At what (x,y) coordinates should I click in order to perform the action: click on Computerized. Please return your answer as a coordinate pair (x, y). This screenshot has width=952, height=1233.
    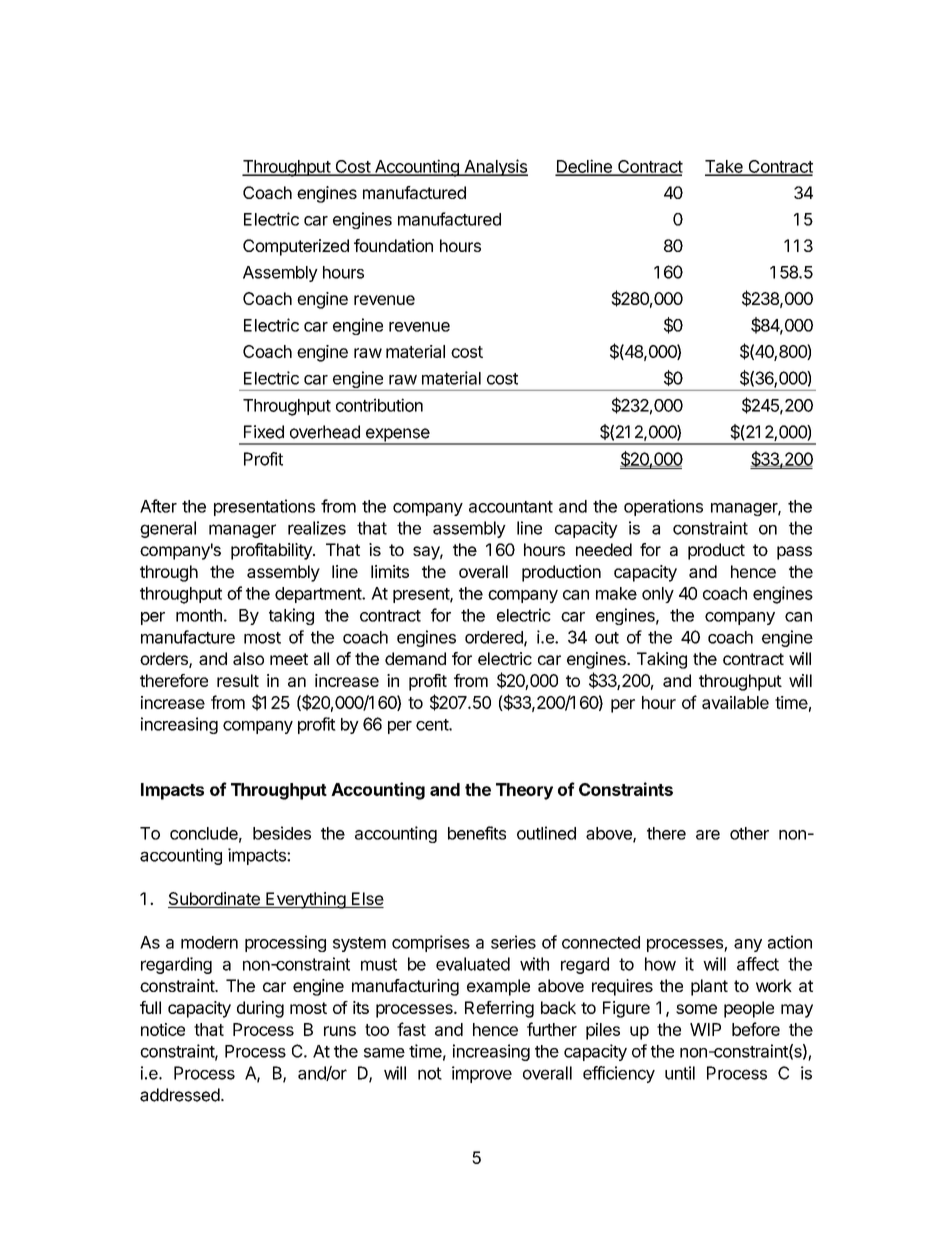
    Looking at the image, I should click on (296, 247).
